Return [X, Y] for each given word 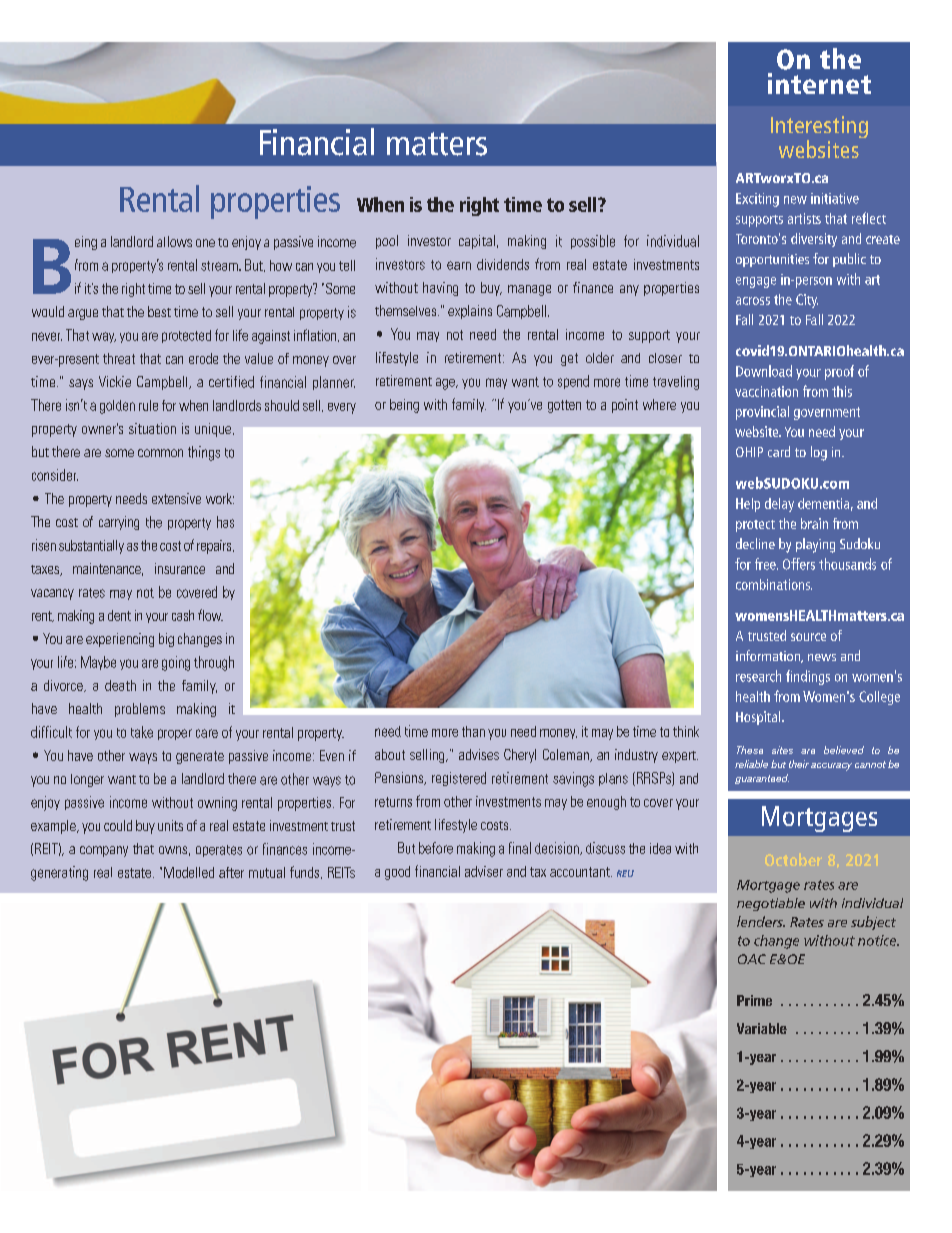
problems [140, 710]
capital [477, 242]
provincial [762, 413]
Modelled [189, 872]
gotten [564, 406]
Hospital [759, 718]
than [473, 731]
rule [148, 405]
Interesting [819, 128]
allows [174, 241]
